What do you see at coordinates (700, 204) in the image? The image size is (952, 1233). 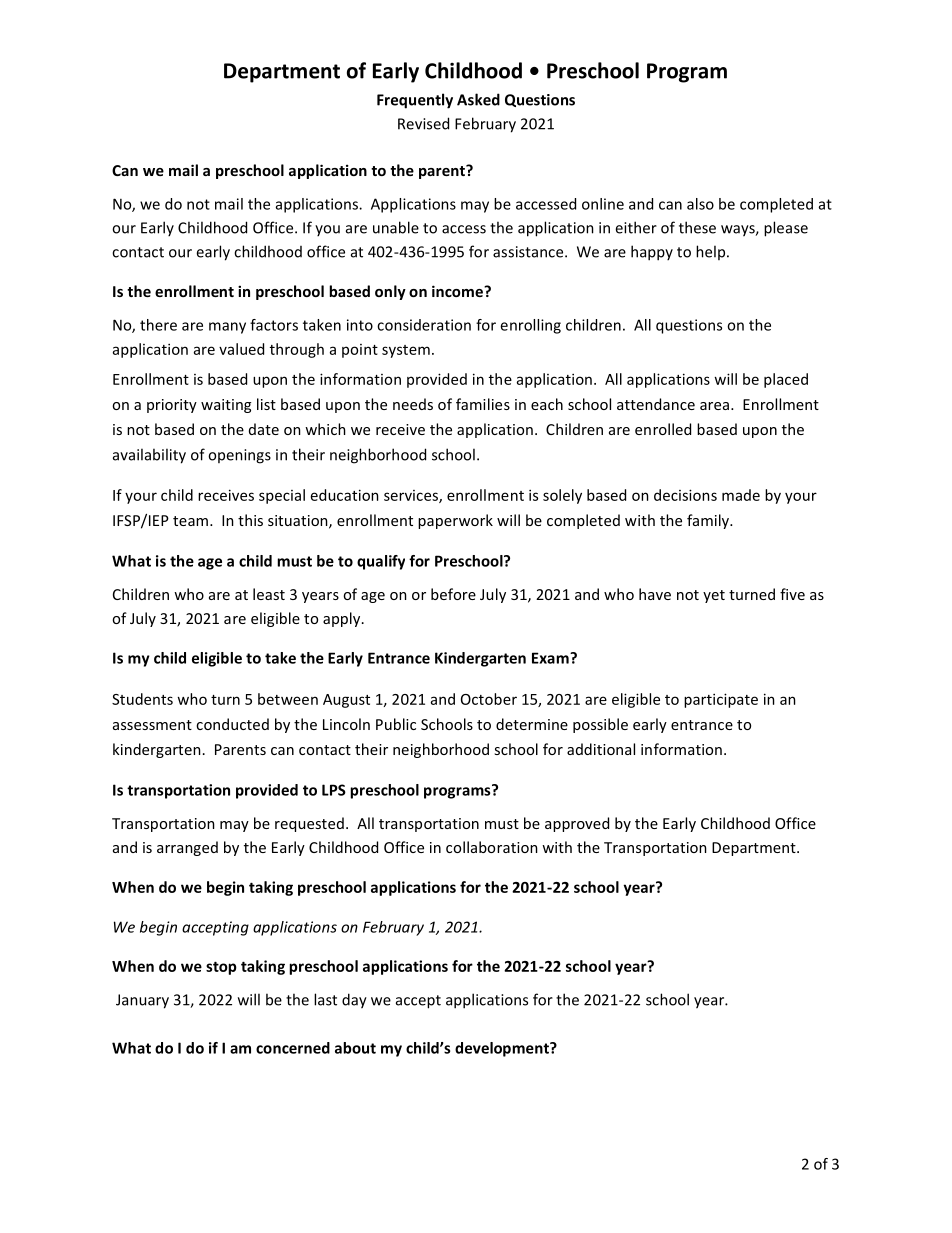 I see `also` at bounding box center [700, 204].
